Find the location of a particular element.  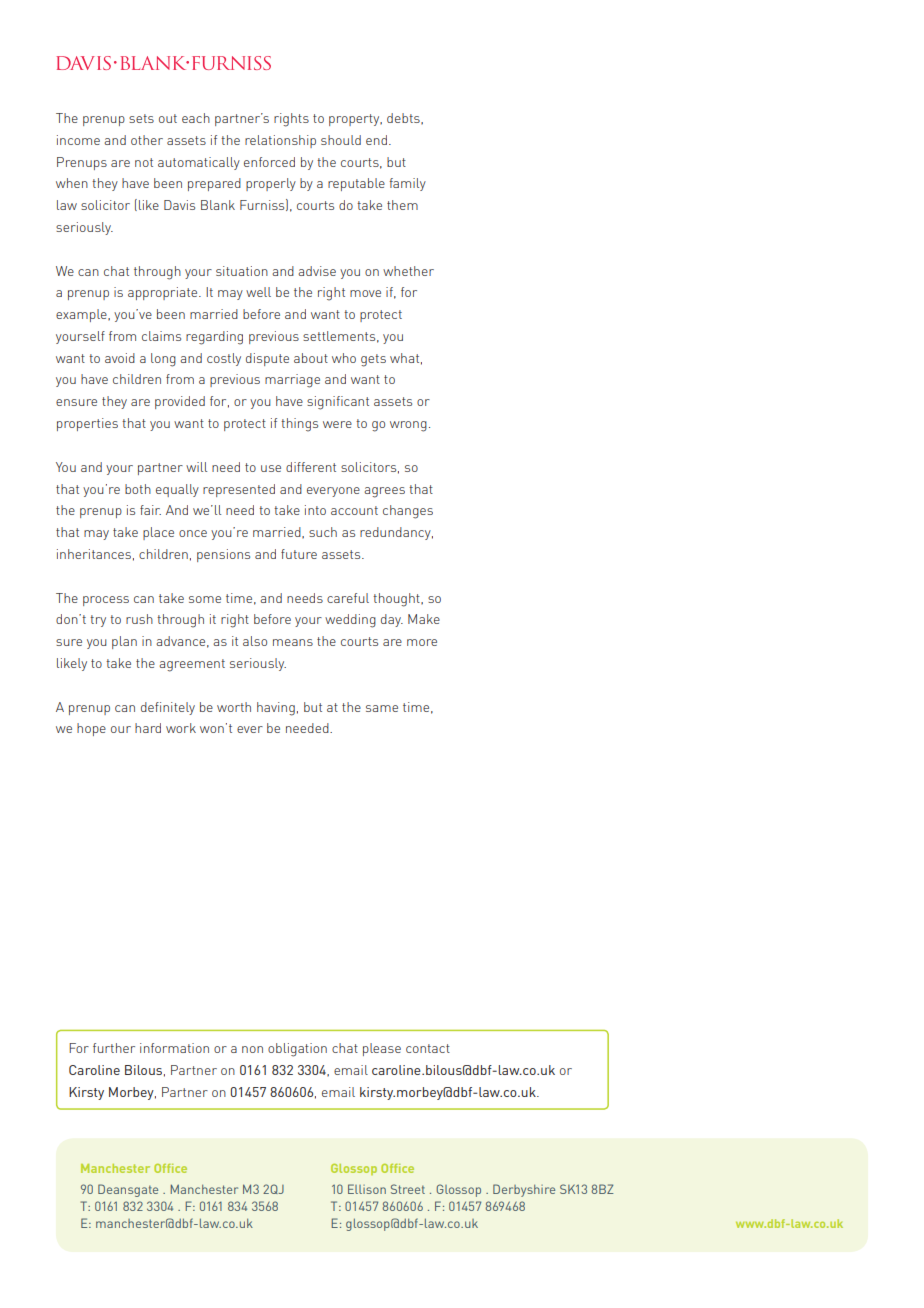

contact is located at coordinates (428, 1048).
